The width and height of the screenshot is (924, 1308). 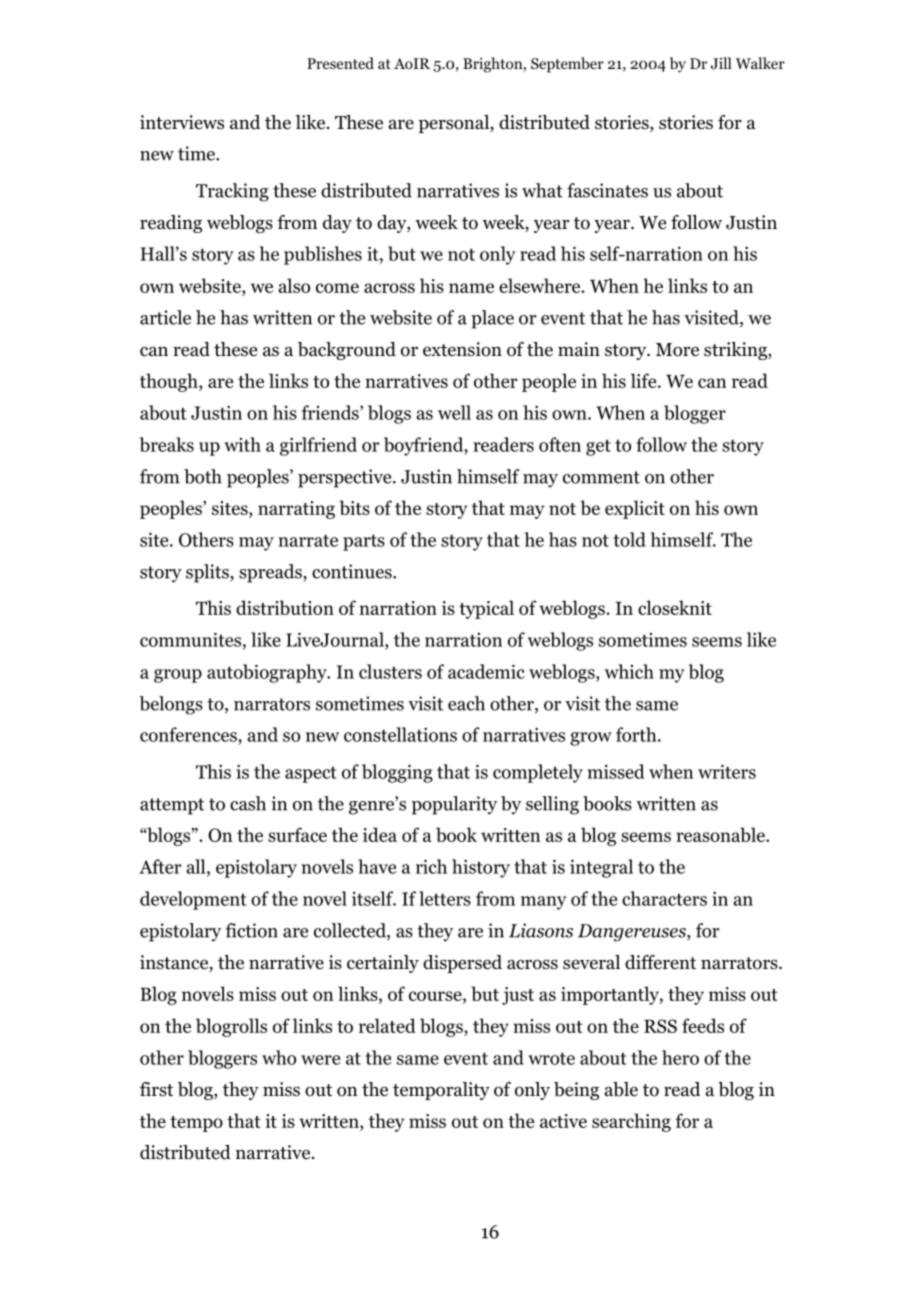 I want to click on told, so click(x=630, y=539).
